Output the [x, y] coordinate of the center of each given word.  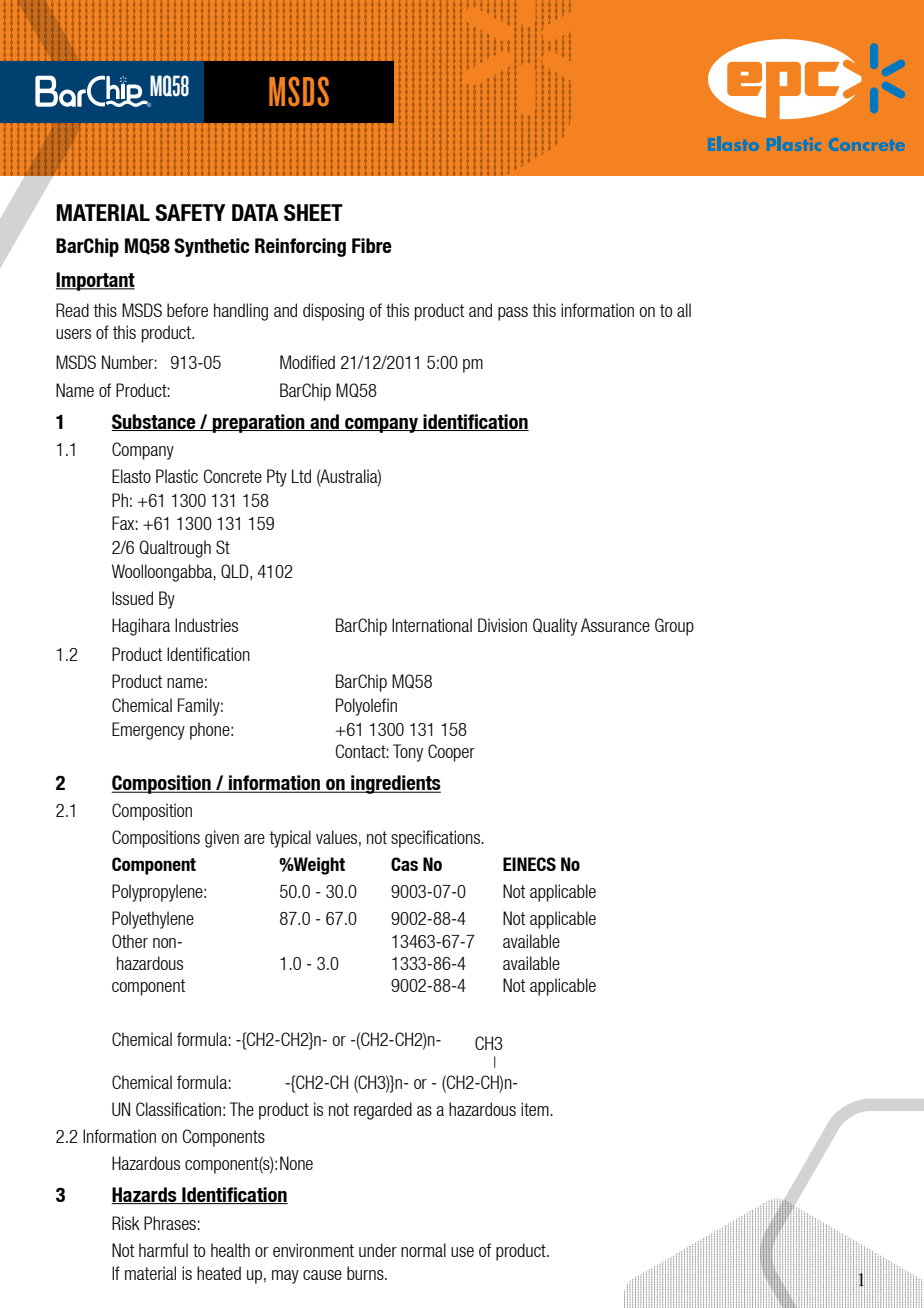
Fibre [372, 245]
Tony [408, 753]
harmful [163, 1250]
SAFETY [190, 212]
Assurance [615, 625]
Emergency [148, 731]
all [684, 310]
